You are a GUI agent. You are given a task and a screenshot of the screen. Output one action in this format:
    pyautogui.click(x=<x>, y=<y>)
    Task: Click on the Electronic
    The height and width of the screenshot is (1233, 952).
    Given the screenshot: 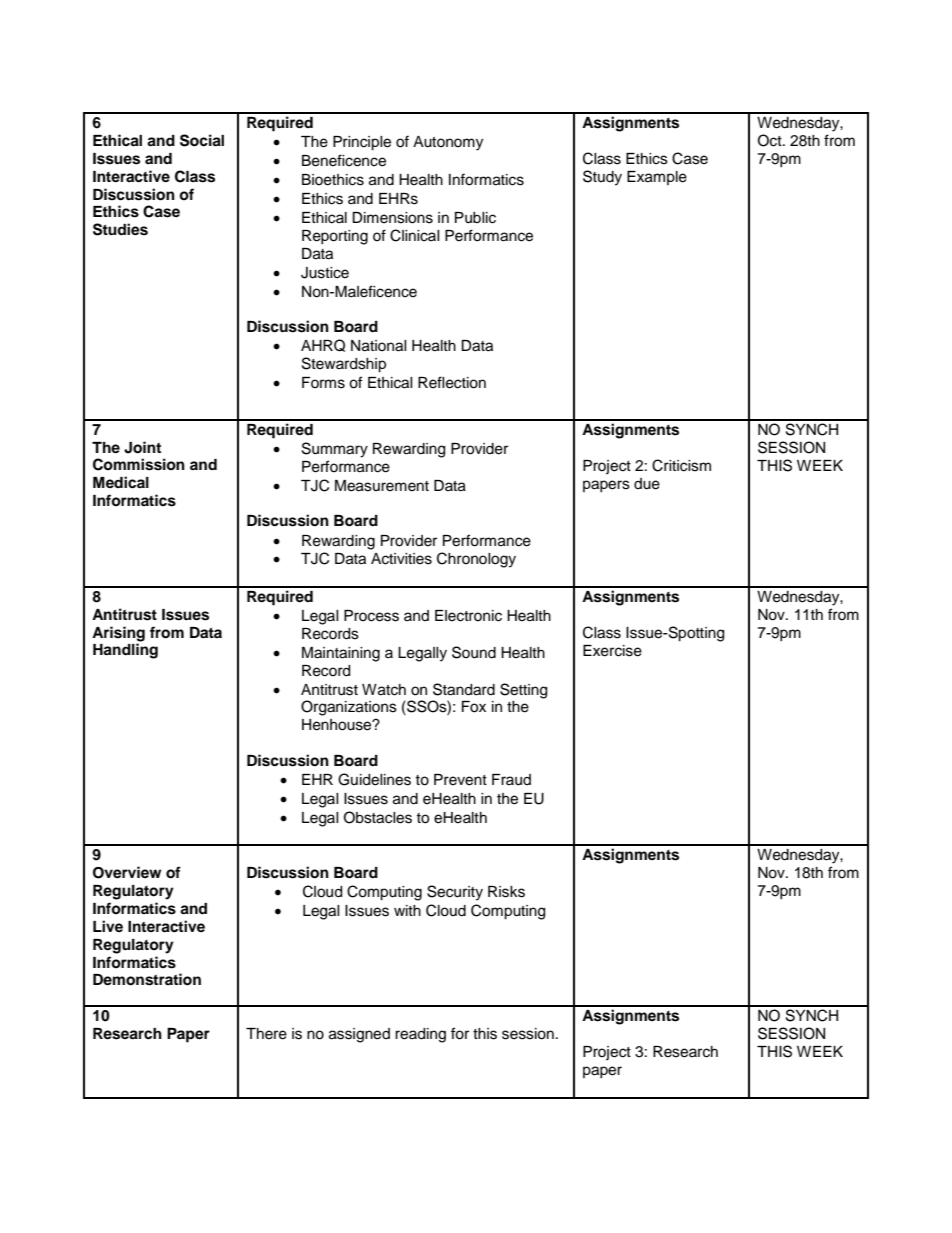 What is the action you would take?
    pyautogui.click(x=468, y=616)
